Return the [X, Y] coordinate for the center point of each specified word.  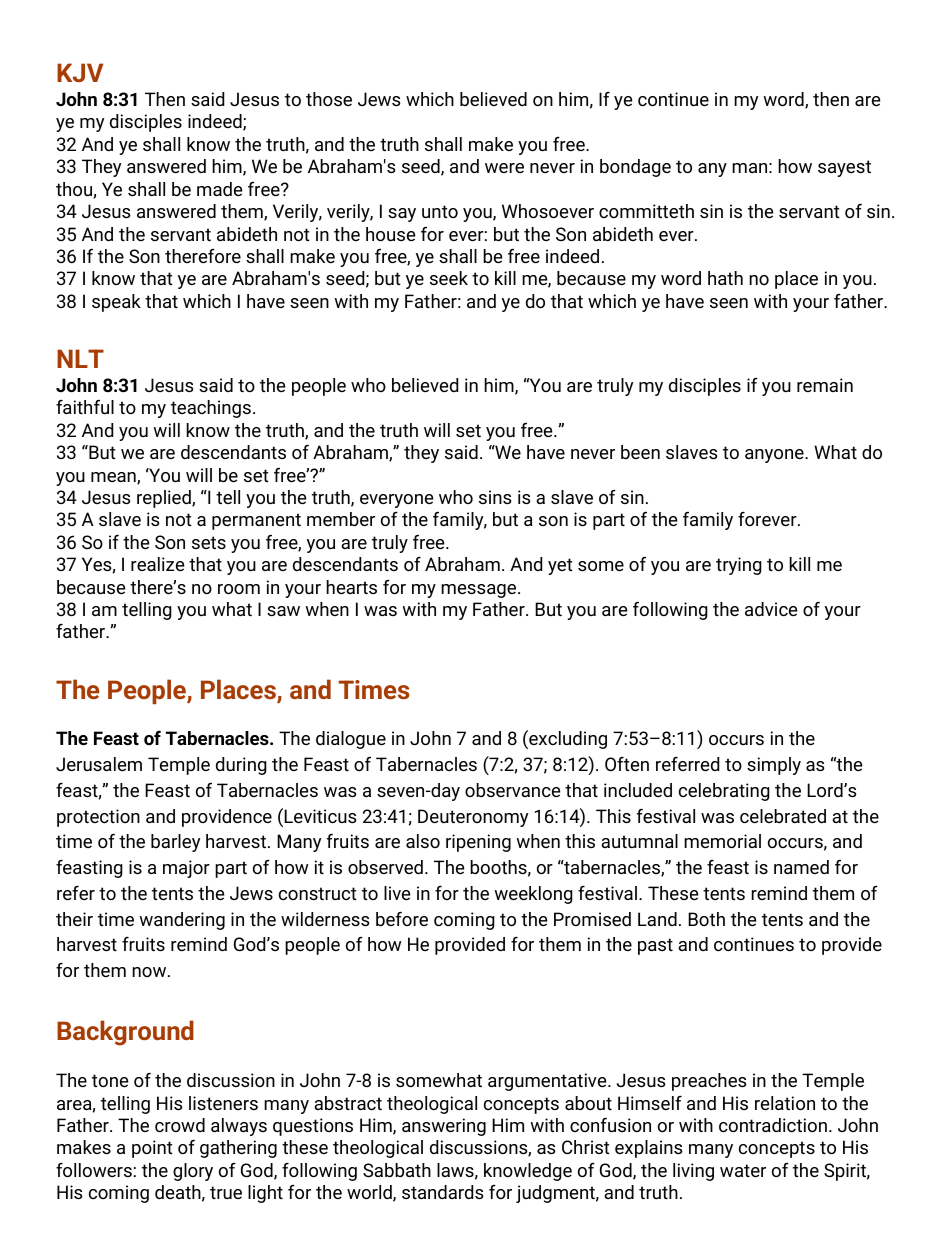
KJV [80, 72]
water [743, 1170]
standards [442, 1192]
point [152, 1149]
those [329, 99]
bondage [635, 168]
